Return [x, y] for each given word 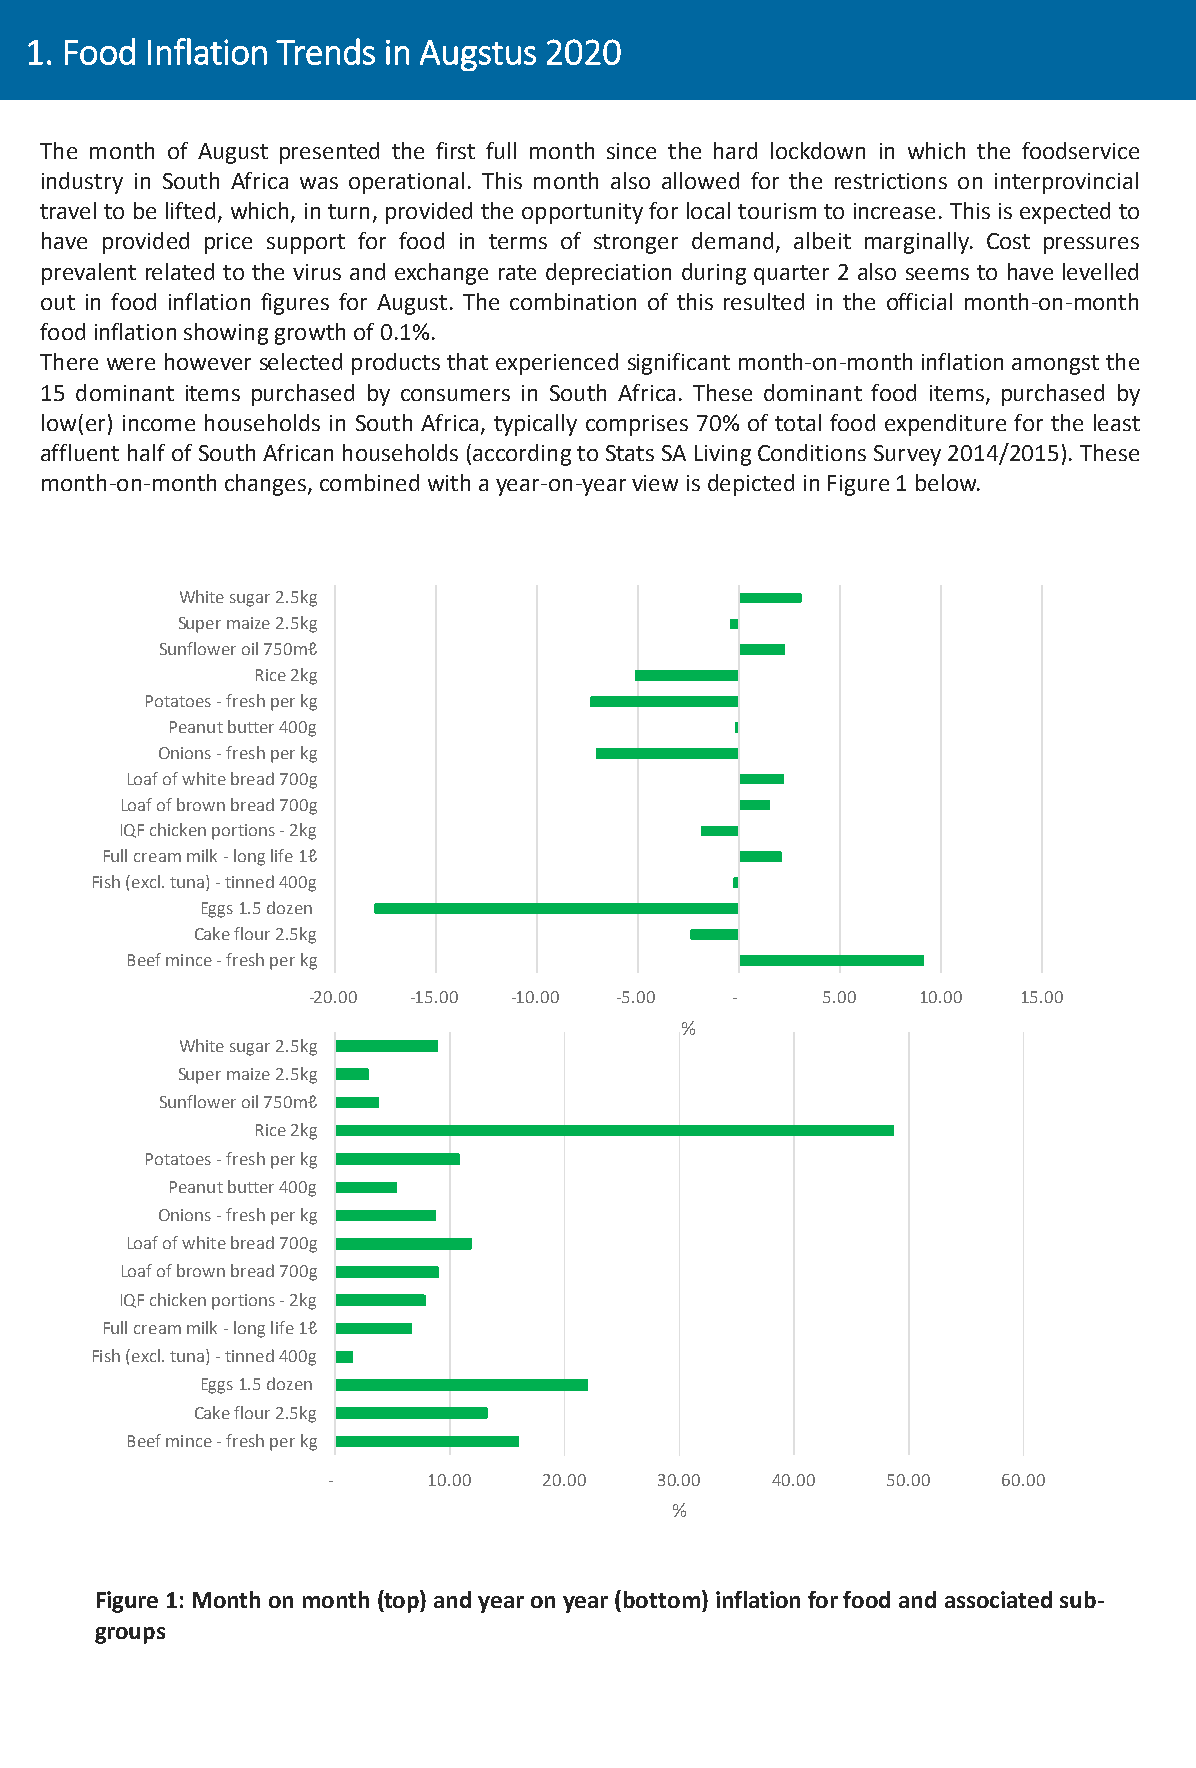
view [655, 483]
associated [998, 1599]
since [631, 151]
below [947, 482]
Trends [325, 51]
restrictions [891, 181]
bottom [662, 1599]
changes [265, 485]
